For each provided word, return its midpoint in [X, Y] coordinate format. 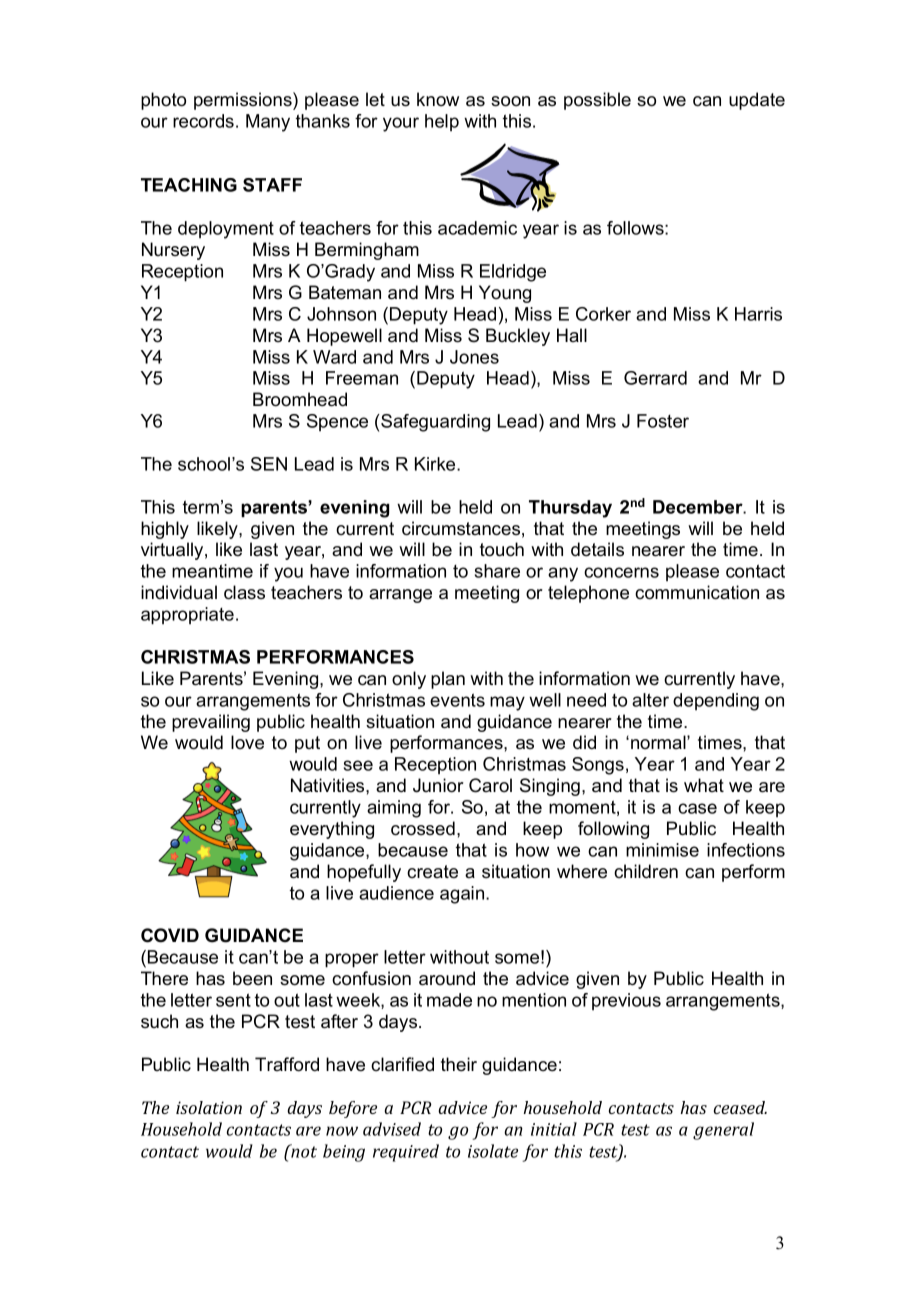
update [757, 101]
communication [697, 592]
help [442, 122]
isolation [209, 1107]
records [203, 121]
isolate [493, 1151]
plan [448, 680]
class [244, 592]
